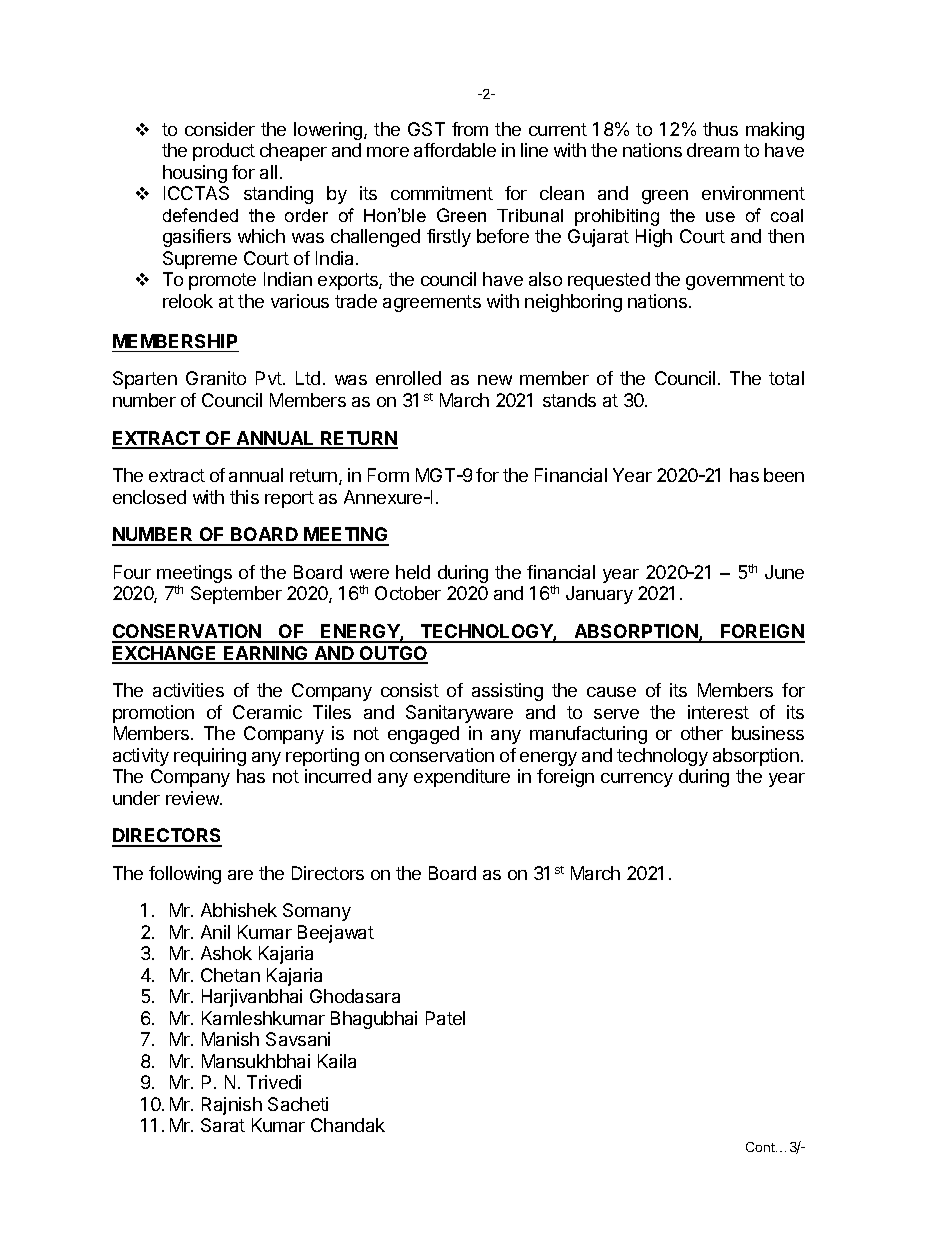 The image size is (952, 1233). Describe the element at coordinates (713, 150) in the screenshot. I see `dream` at that location.
